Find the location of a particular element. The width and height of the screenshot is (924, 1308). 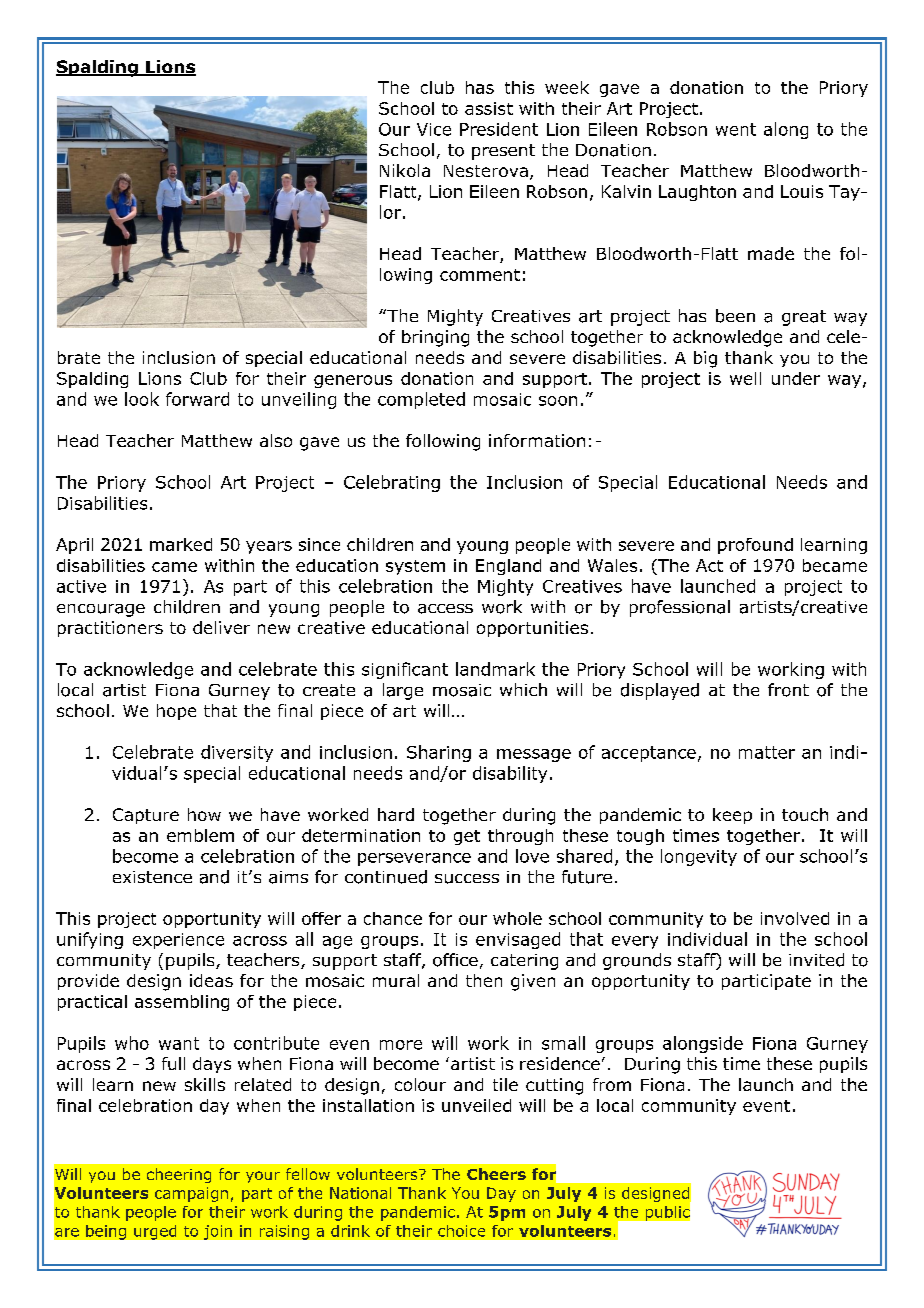

campaign is located at coordinates (191, 1194).
